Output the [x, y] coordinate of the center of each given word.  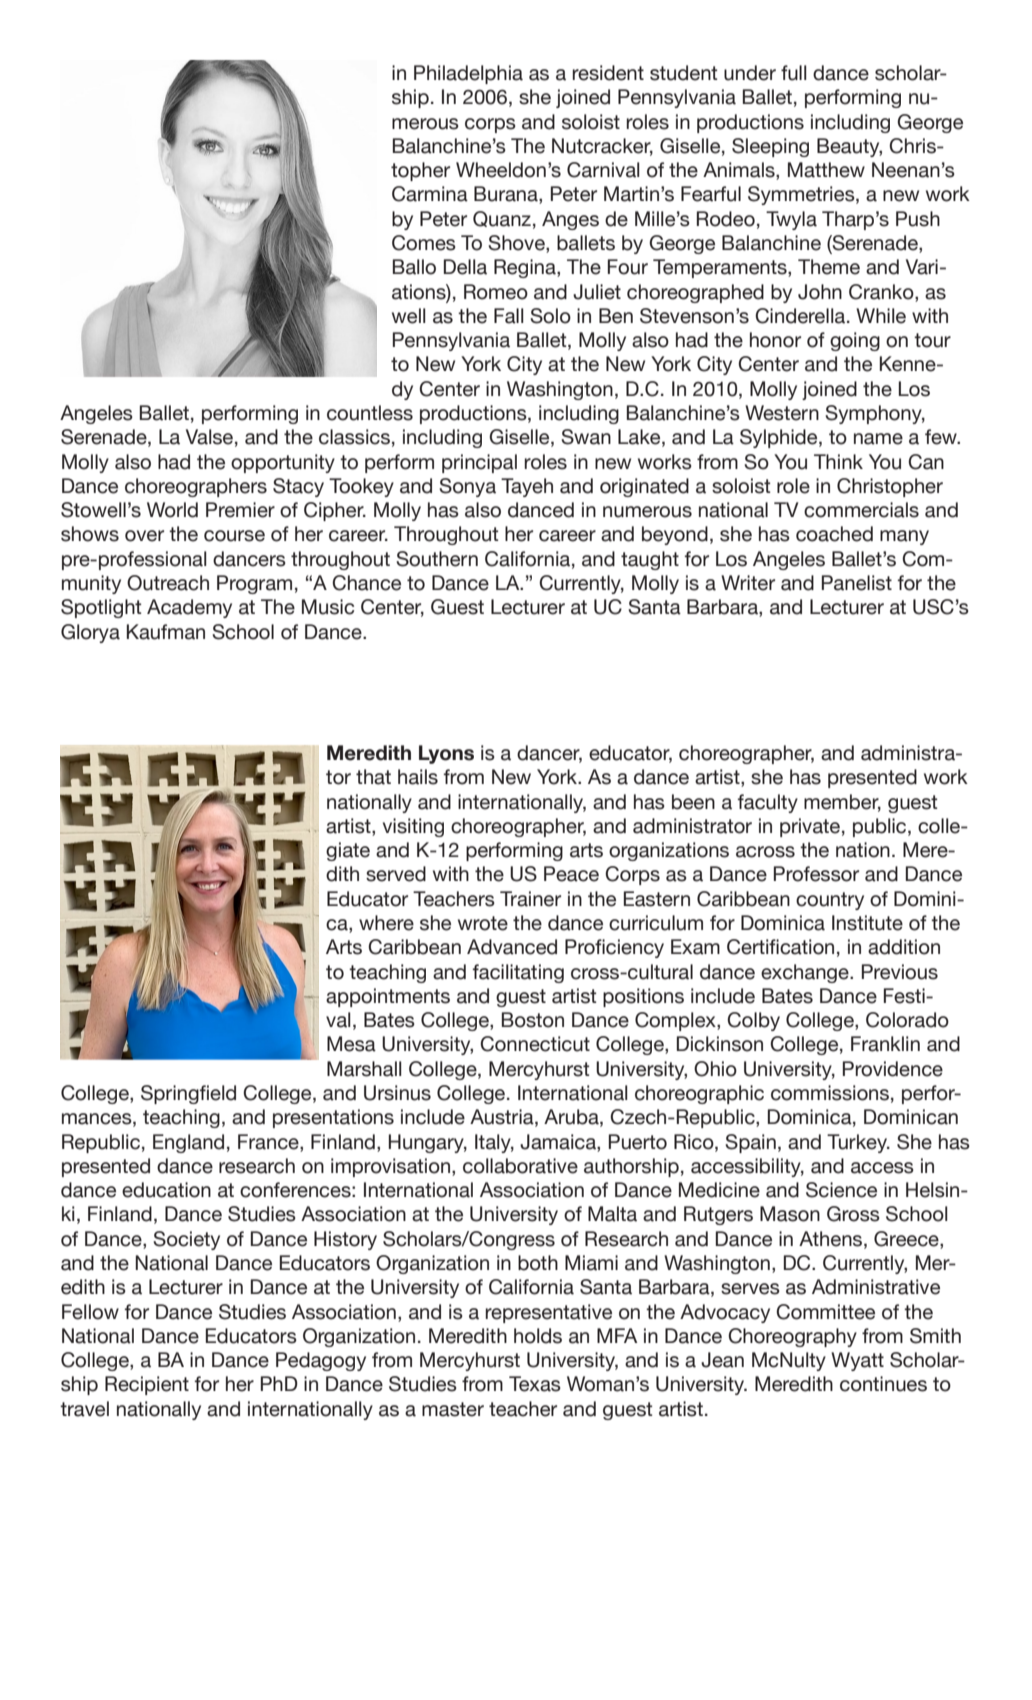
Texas [535, 1384]
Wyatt [857, 1361]
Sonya [467, 487]
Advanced [512, 947]
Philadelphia [468, 74]
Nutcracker [602, 147]
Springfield [188, 1094]
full [794, 73]
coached [834, 534]
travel [84, 1409]
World [172, 510]
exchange [806, 973]
